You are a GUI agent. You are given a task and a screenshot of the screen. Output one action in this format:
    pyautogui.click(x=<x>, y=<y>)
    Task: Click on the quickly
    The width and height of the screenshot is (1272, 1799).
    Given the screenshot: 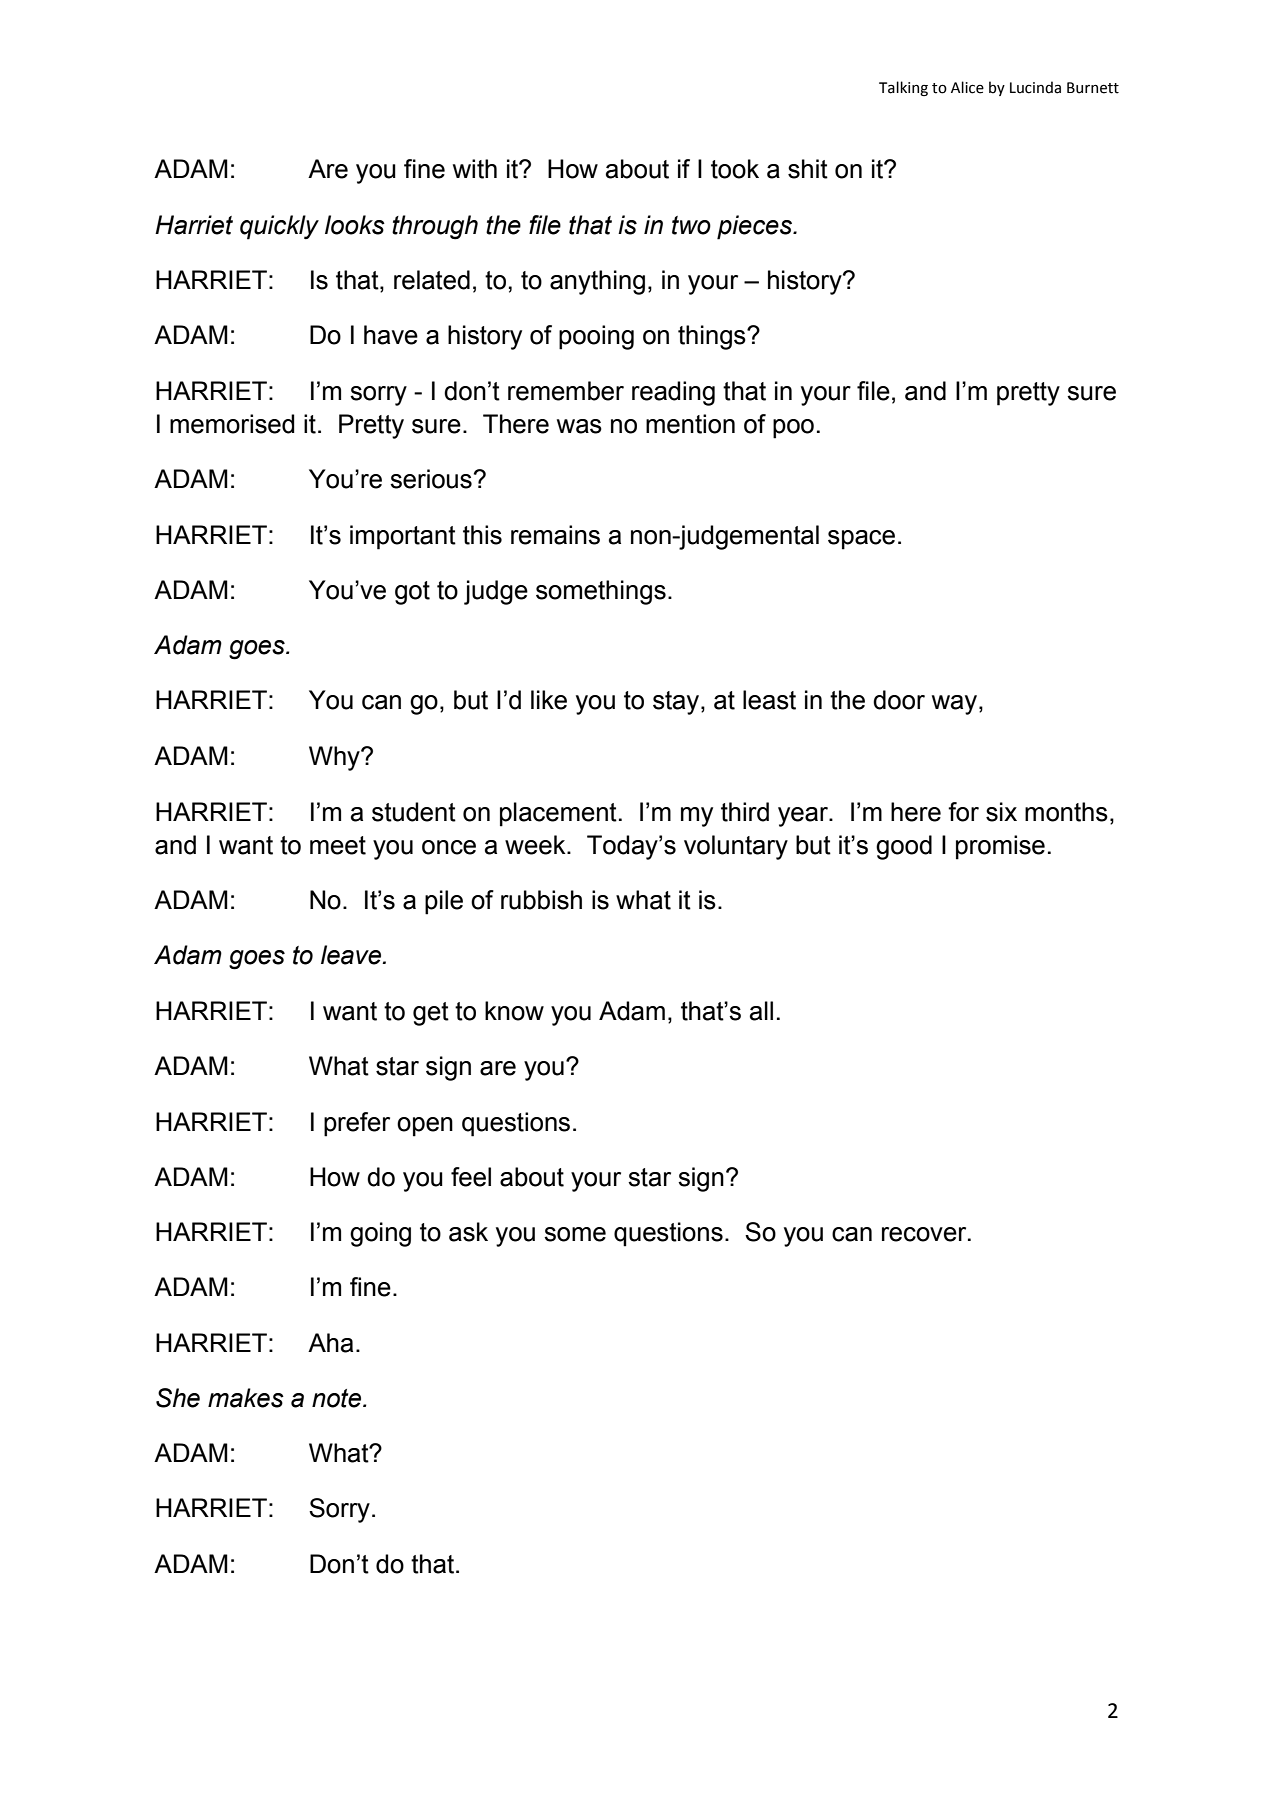 What is the action you would take?
    pyautogui.click(x=279, y=227)
